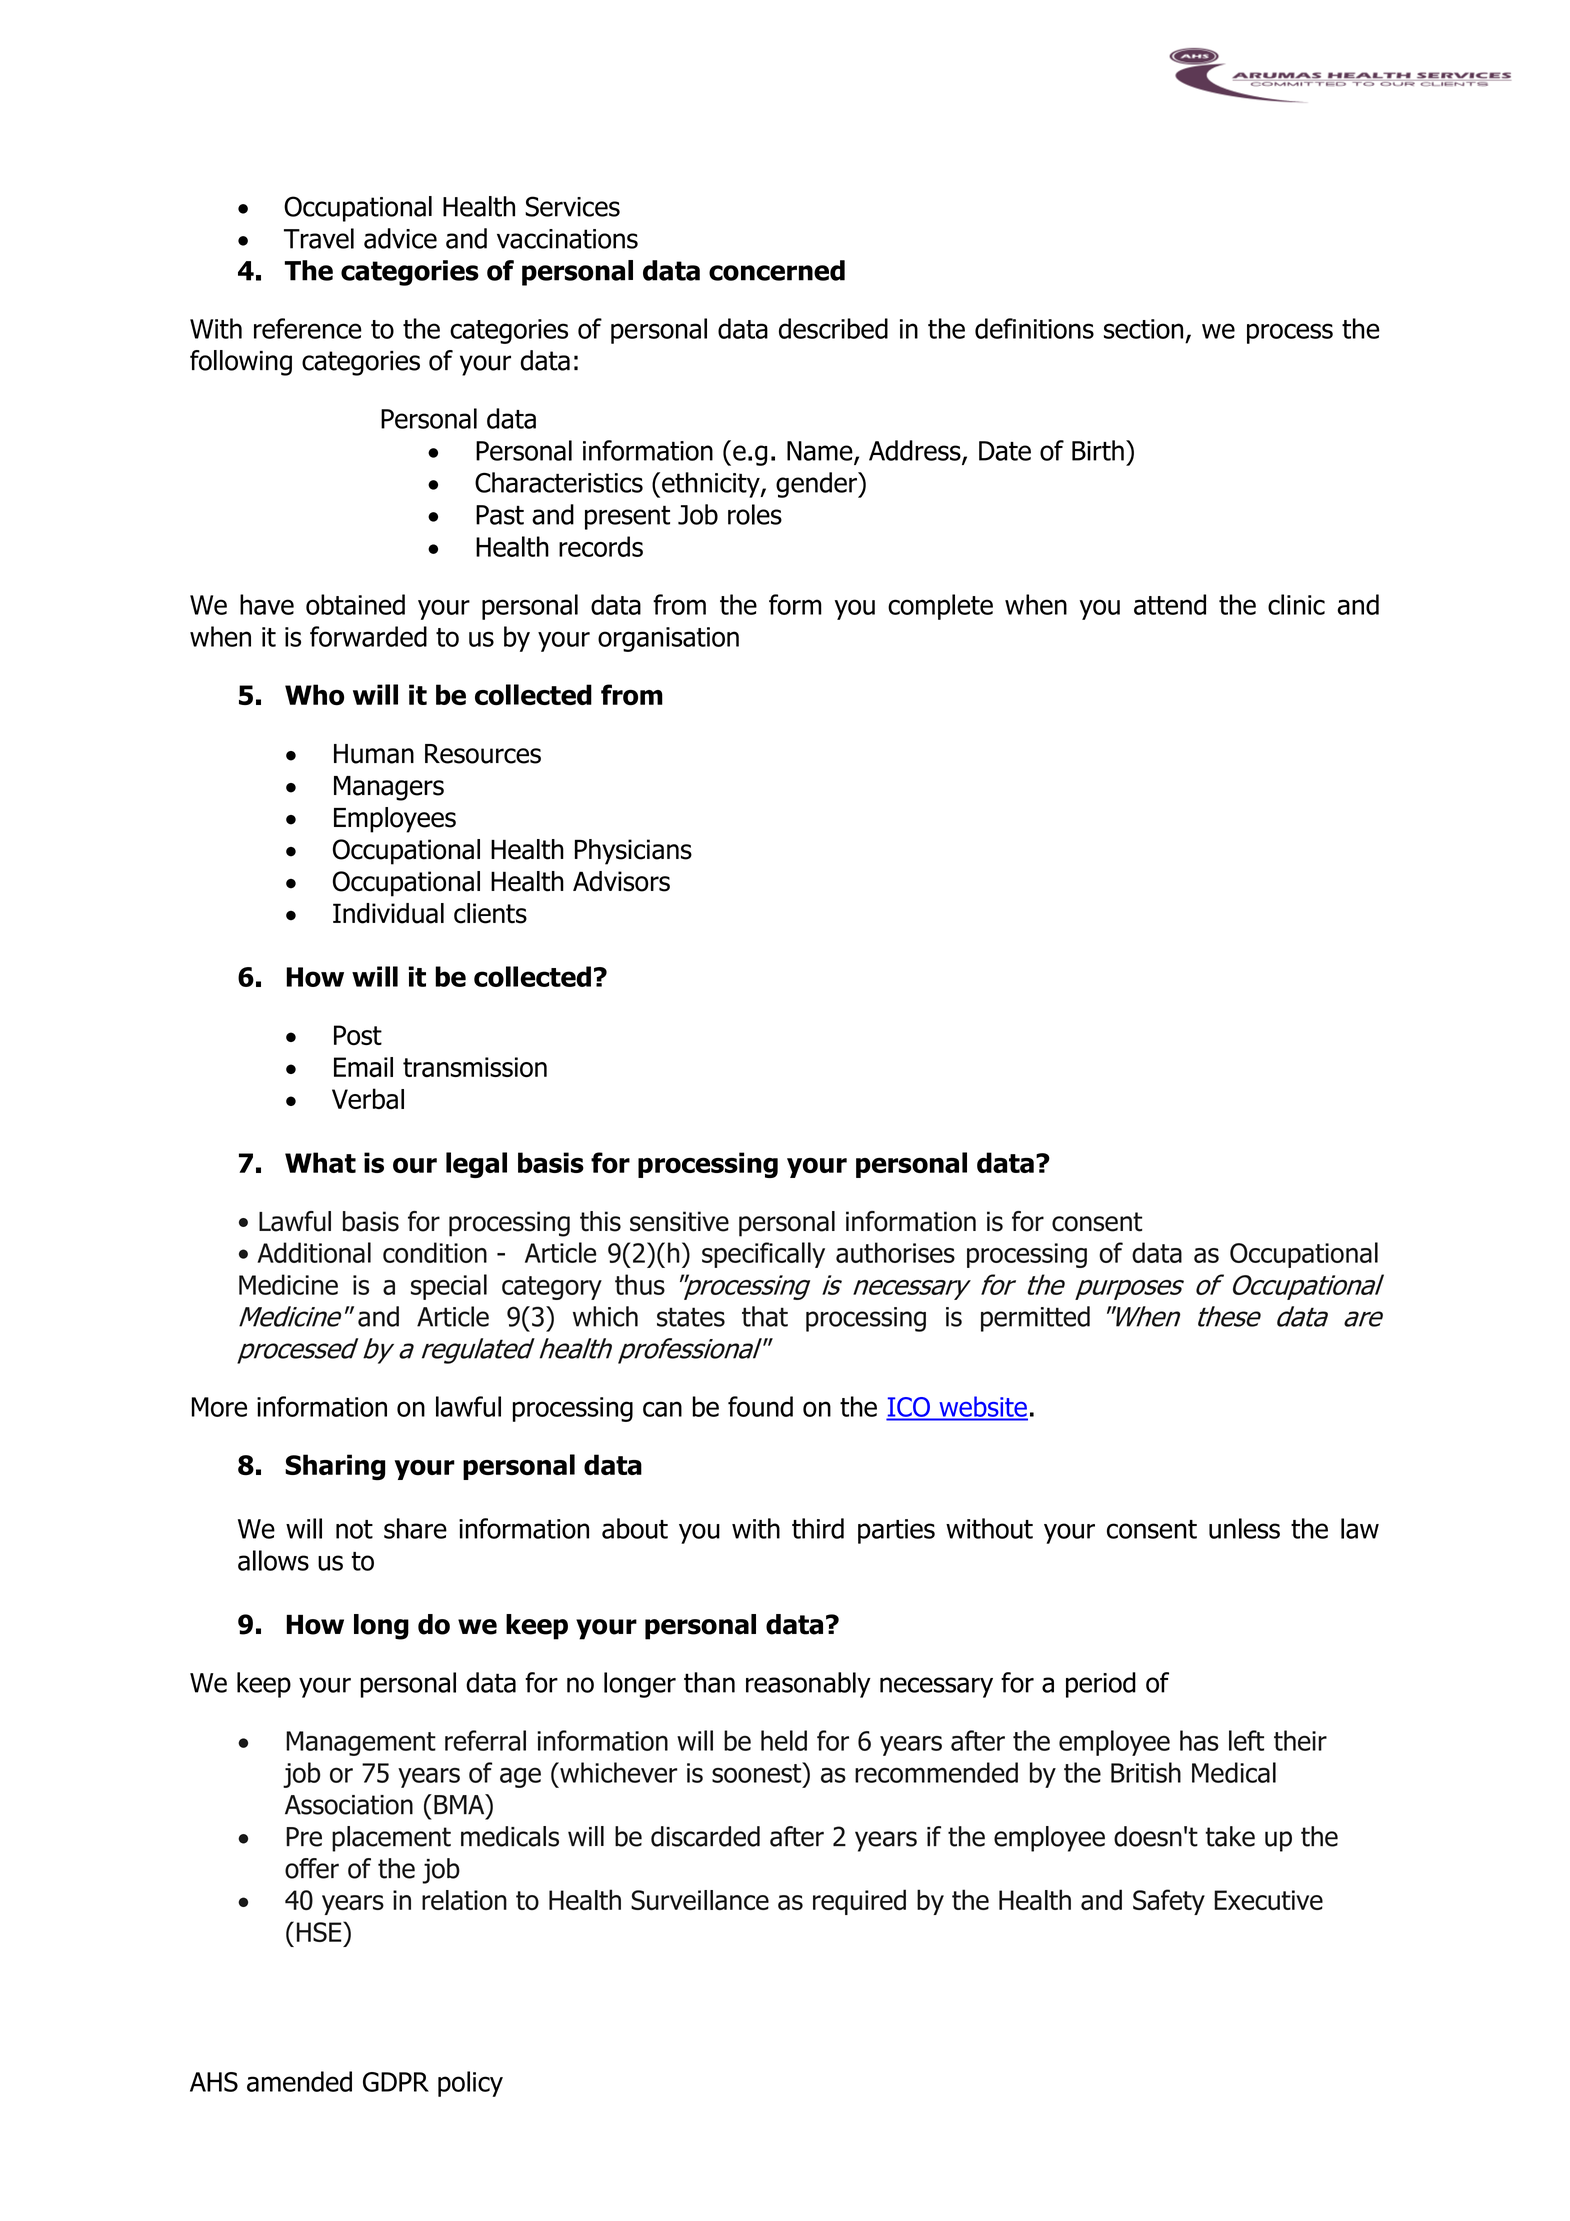 The height and width of the screenshot is (2221, 1570). What do you see at coordinates (299, 2081) in the screenshot?
I see `amended` at bounding box center [299, 2081].
